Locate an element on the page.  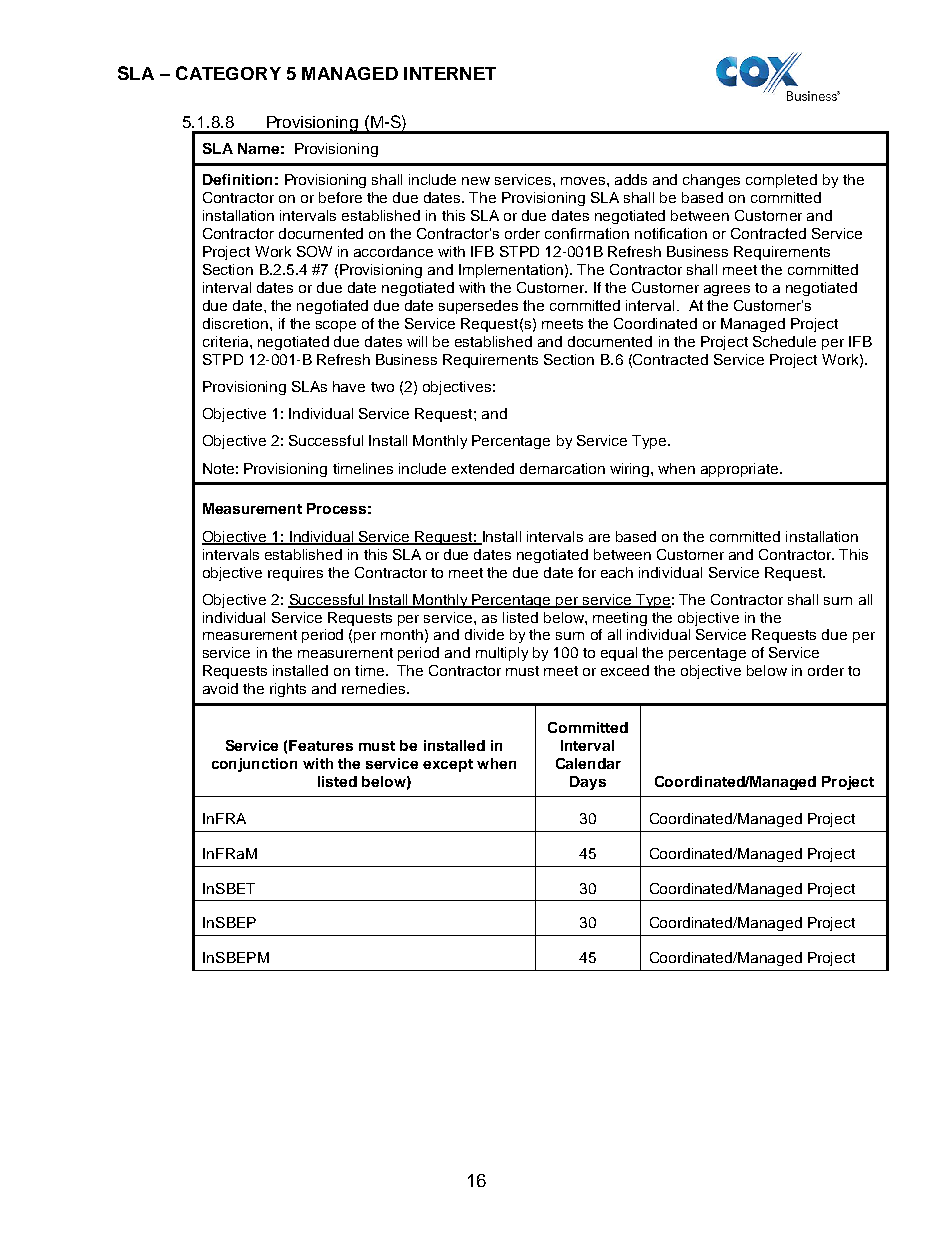
except is located at coordinates (448, 765).
